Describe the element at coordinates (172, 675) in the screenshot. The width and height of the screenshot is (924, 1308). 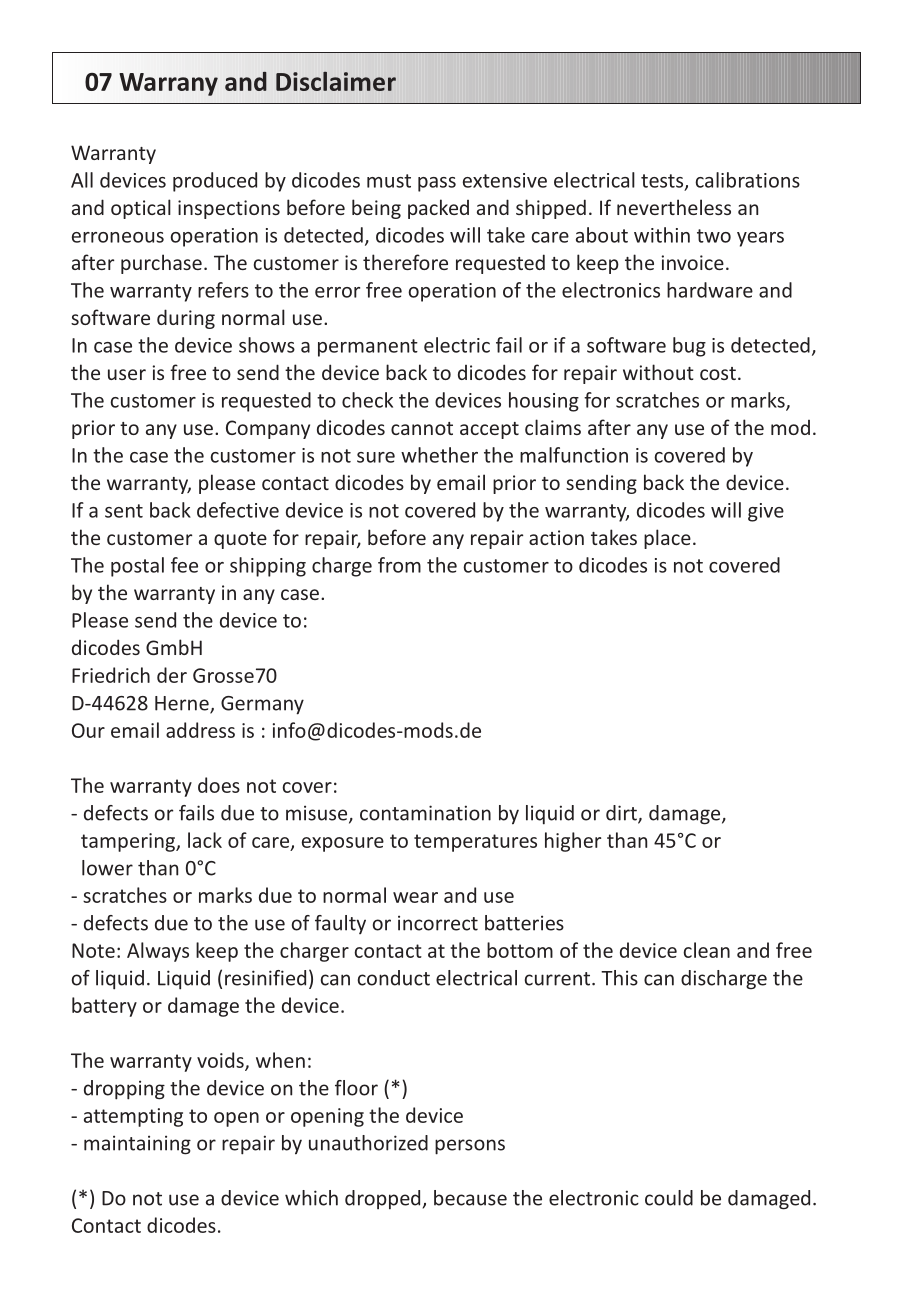
I see `der` at that location.
